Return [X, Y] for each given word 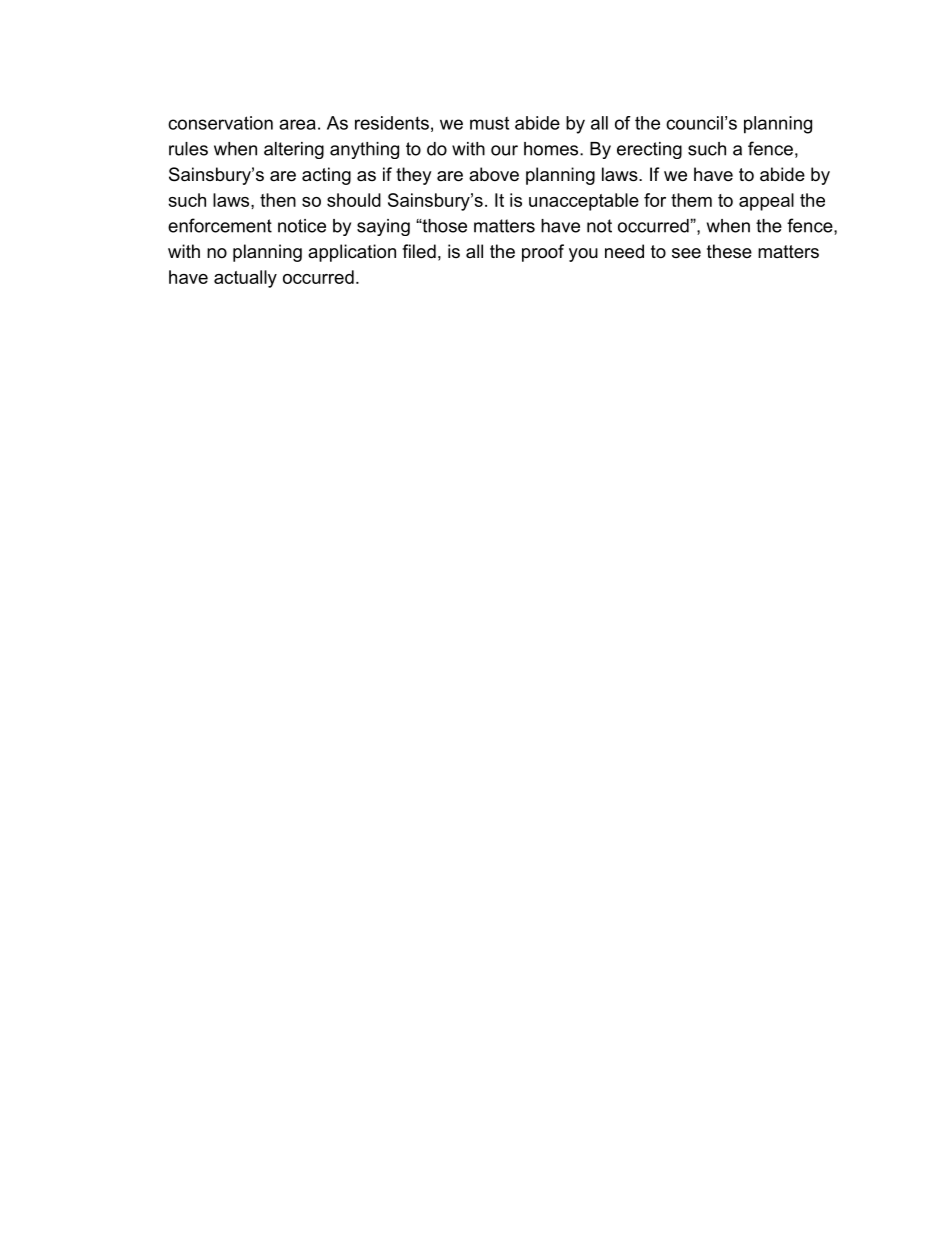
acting [326, 176]
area [297, 124]
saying [383, 227]
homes [551, 149]
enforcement [220, 225]
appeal [766, 202]
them [691, 200]
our [504, 150]
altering [294, 150]
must [489, 123]
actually [245, 279]
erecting [649, 150]
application [352, 253]
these [729, 251]
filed [419, 251]
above [494, 174]
